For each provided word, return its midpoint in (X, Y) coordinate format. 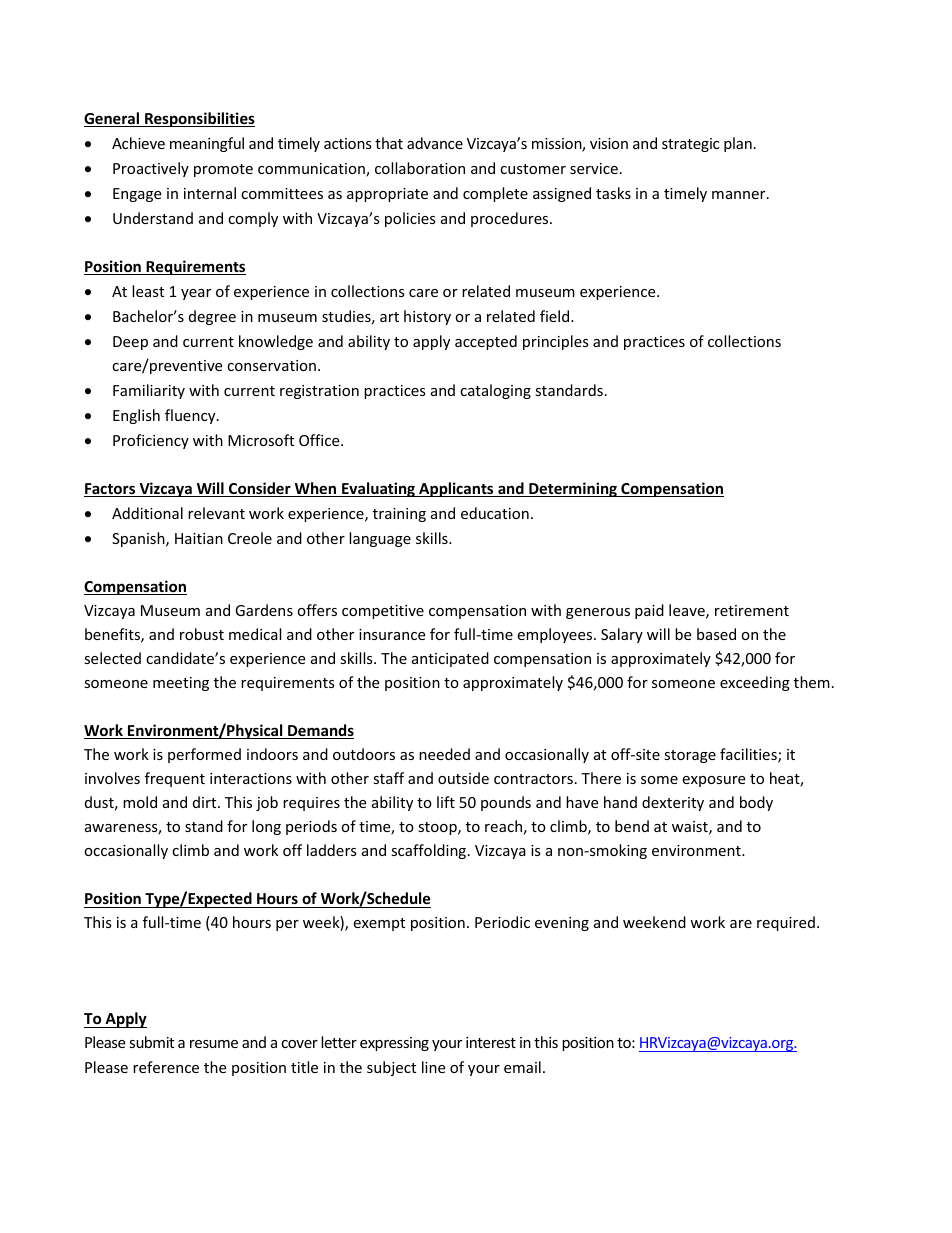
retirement (752, 610)
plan (738, 144)
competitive (383, 612)
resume (214, 1044)
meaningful (207, 144)
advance (435, 143)
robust (202, 634)
